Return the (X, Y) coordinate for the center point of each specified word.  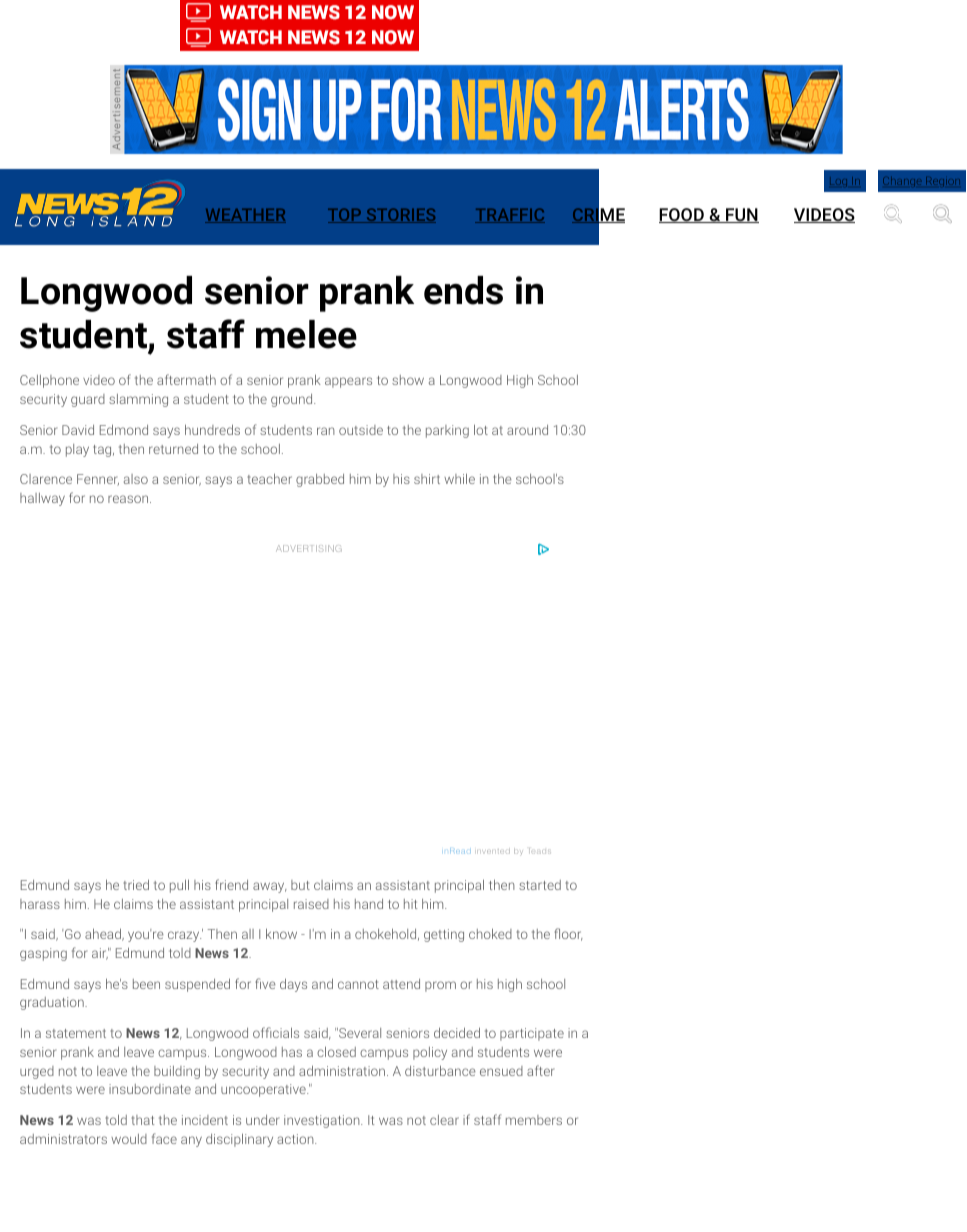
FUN (741, 215)
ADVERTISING (309, 548)
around (527, 430)
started (540, 885)
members (534, 1120)
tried (136, 885)
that (142, 1120)
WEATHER (245, 216)
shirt (427, 479)
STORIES (400, 215)
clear (444, 1120)
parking (447, 431)
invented (493, 851)
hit (410, 904)
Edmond (124, 430)
